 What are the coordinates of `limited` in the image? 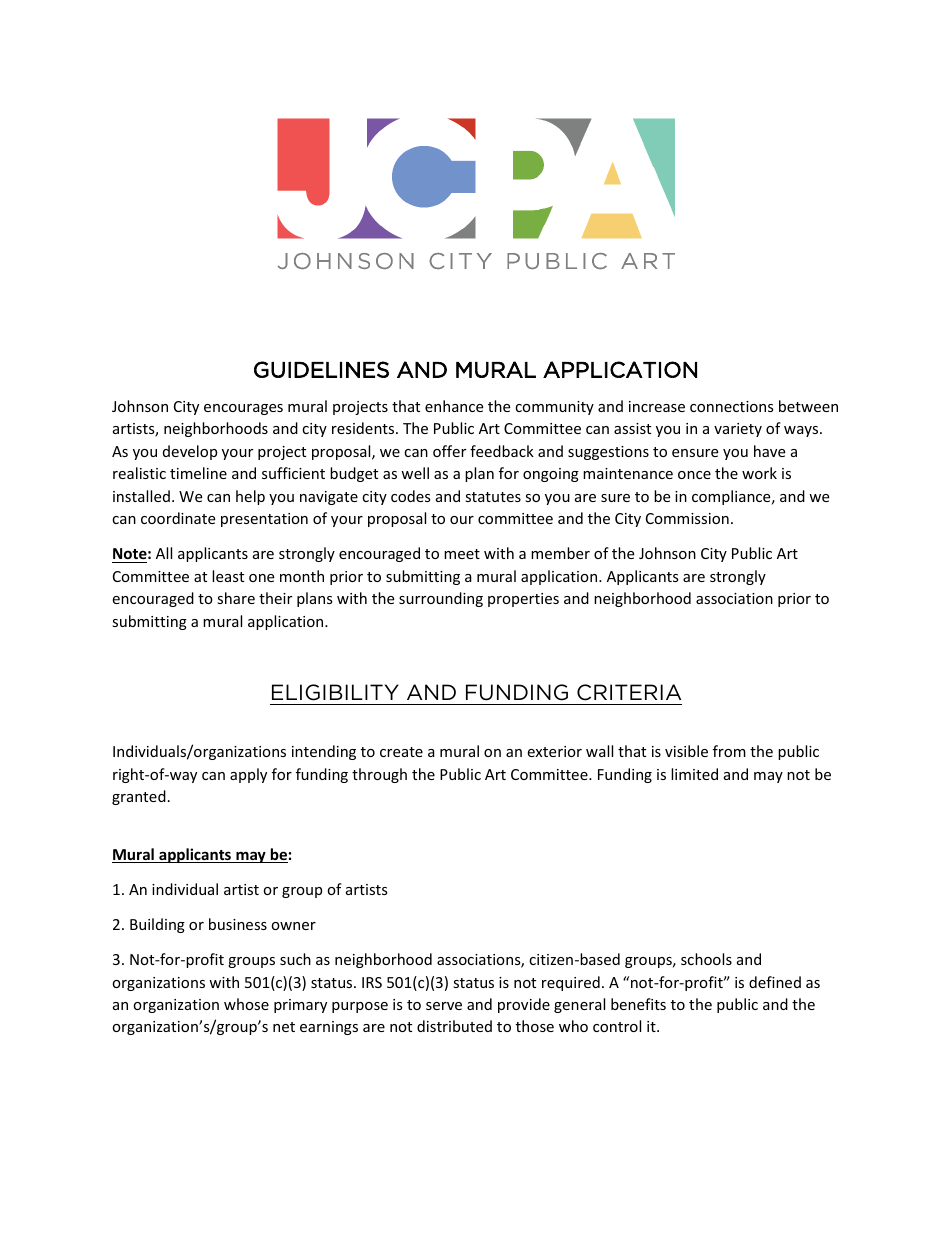 It's located at (694, 774).
